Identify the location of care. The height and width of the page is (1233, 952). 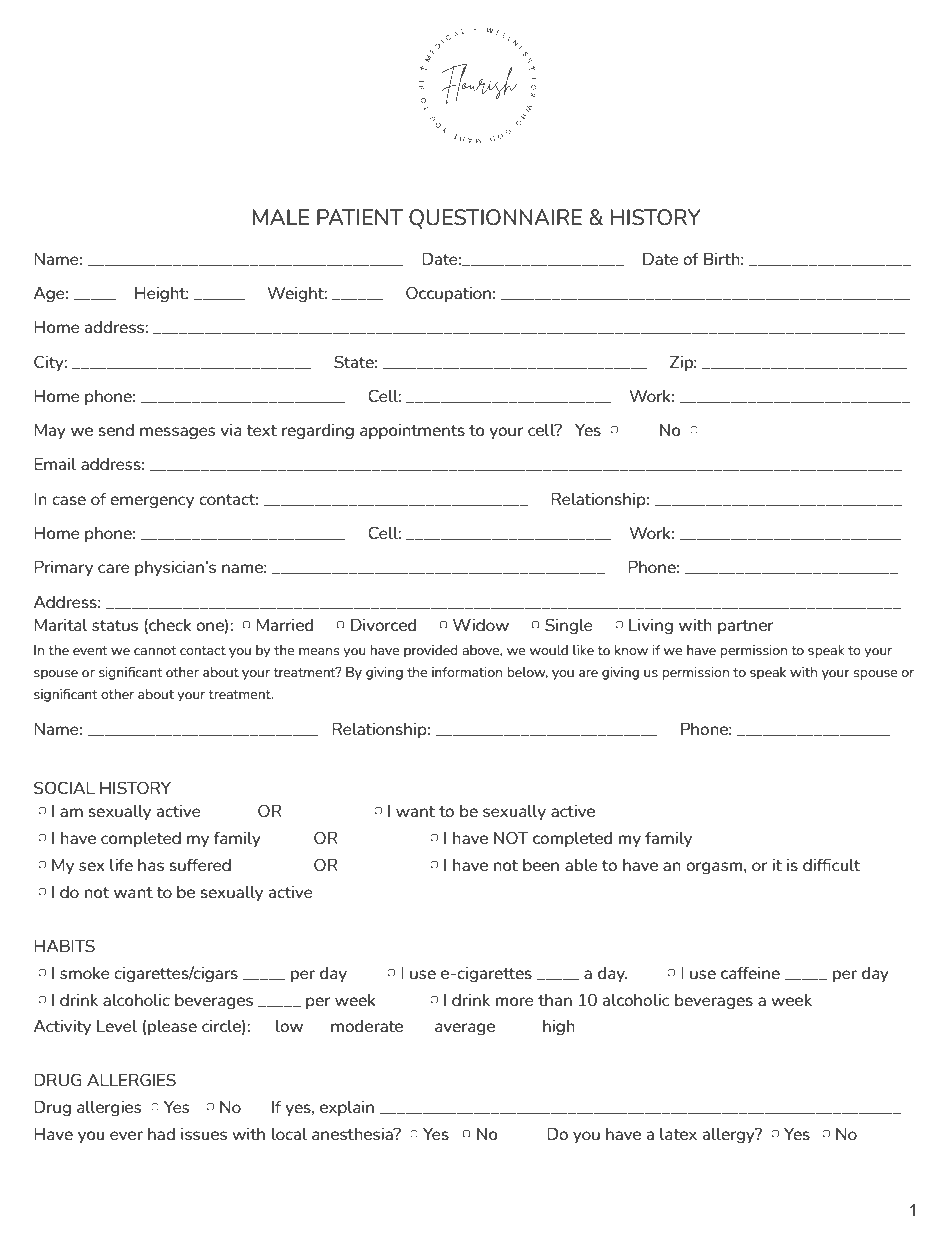
(113, 568).
